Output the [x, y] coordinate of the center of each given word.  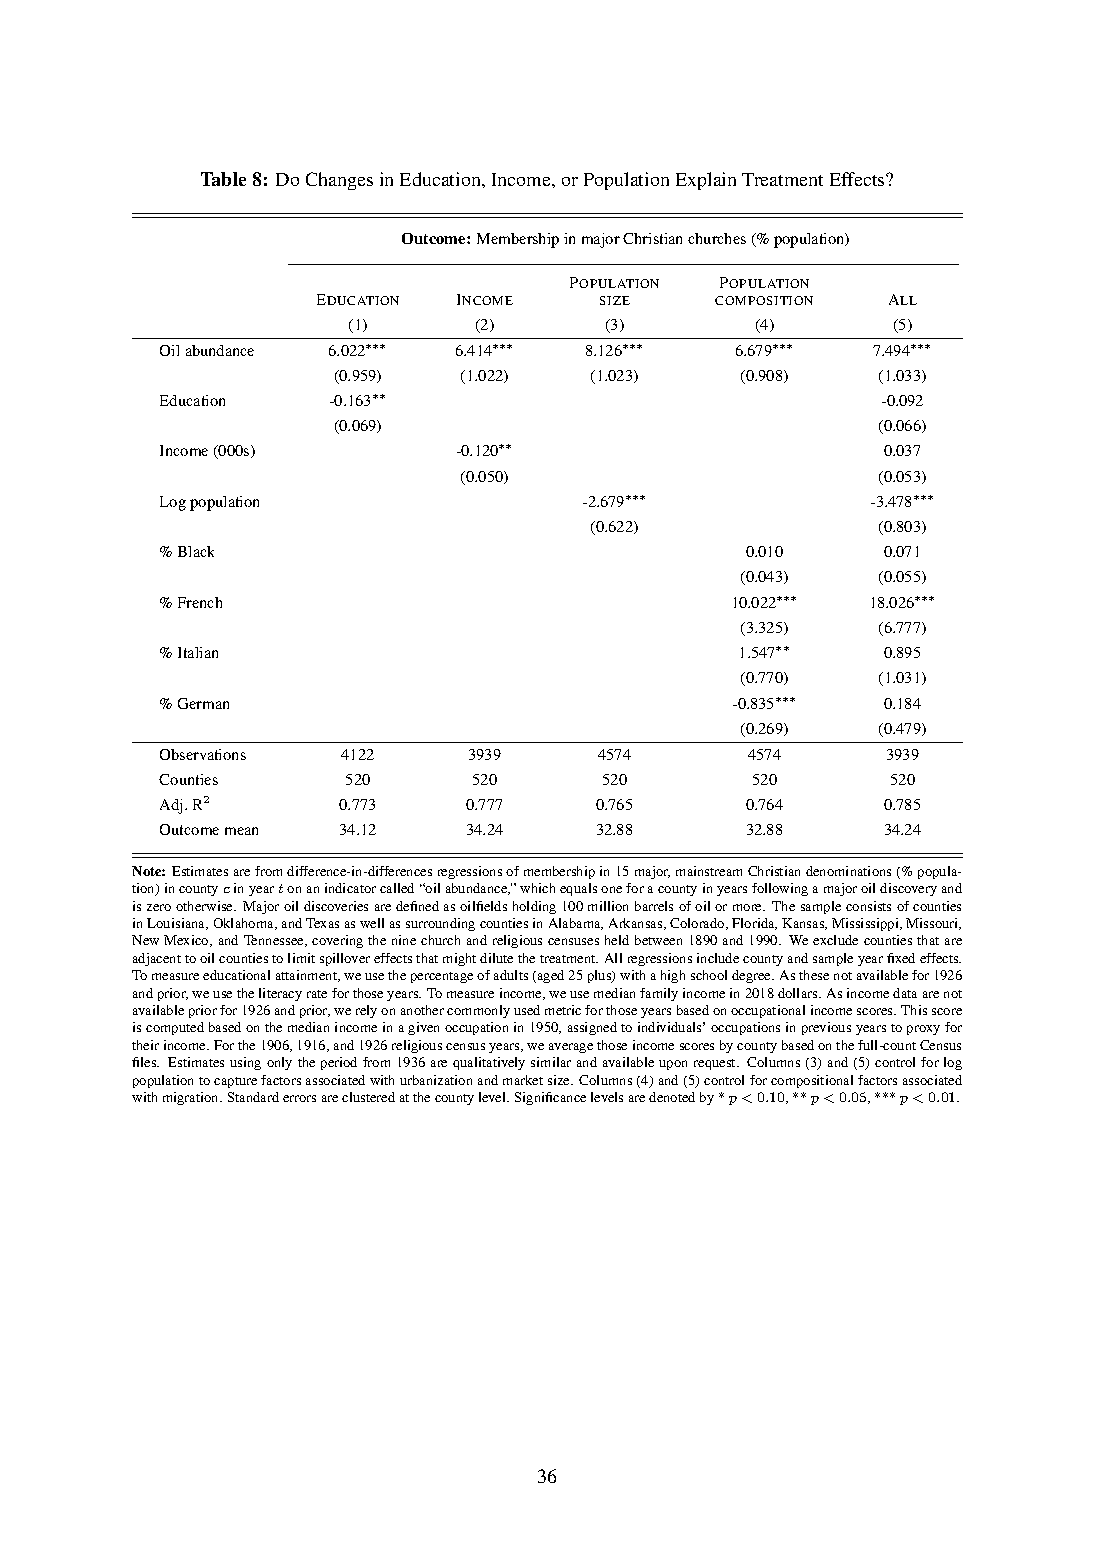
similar [551, 1062]
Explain [706, 181]
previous [826, 1028]
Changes [339, 181]
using [245, 1063]
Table [223, 179]
